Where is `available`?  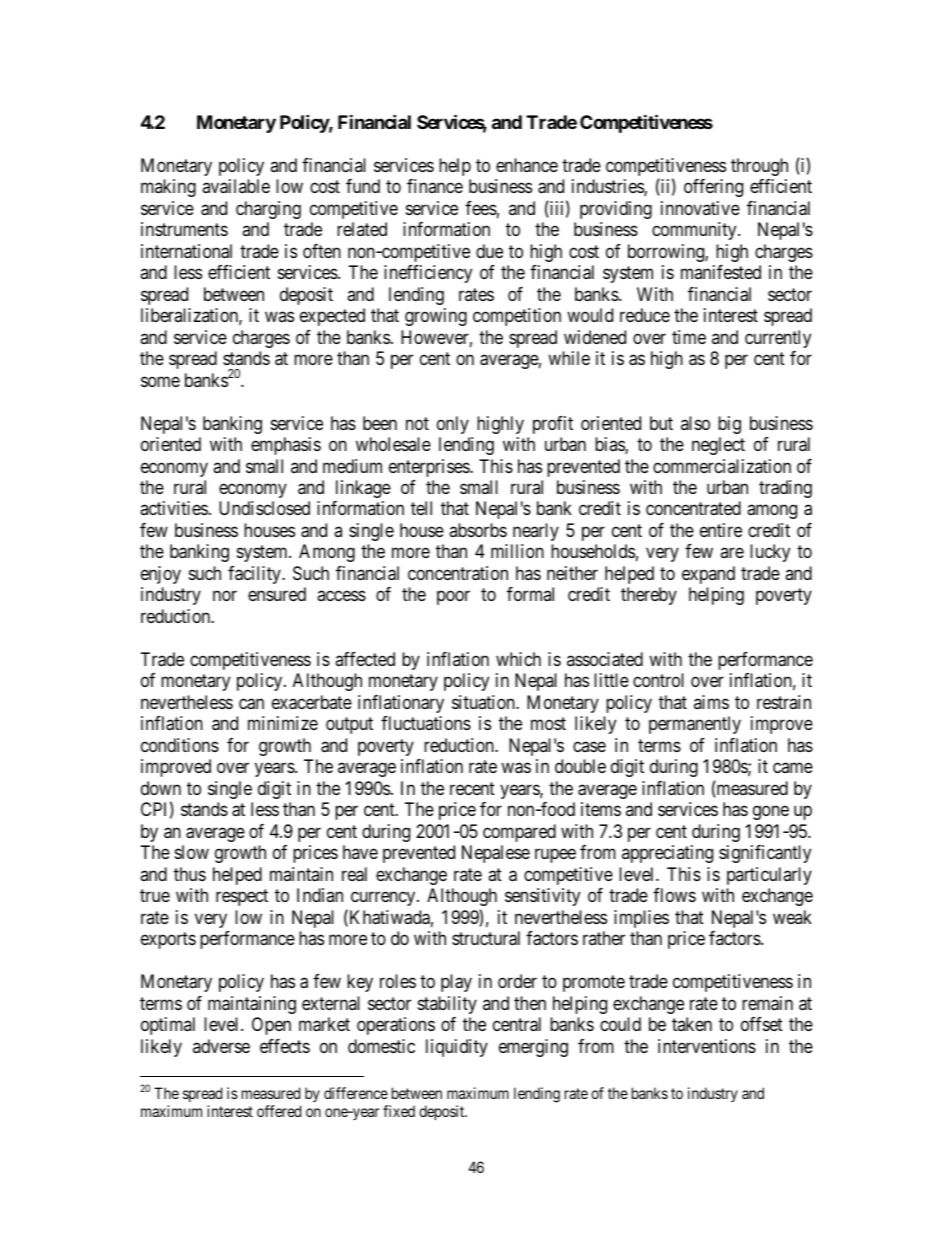 available is located at coordinates (236, 186).
